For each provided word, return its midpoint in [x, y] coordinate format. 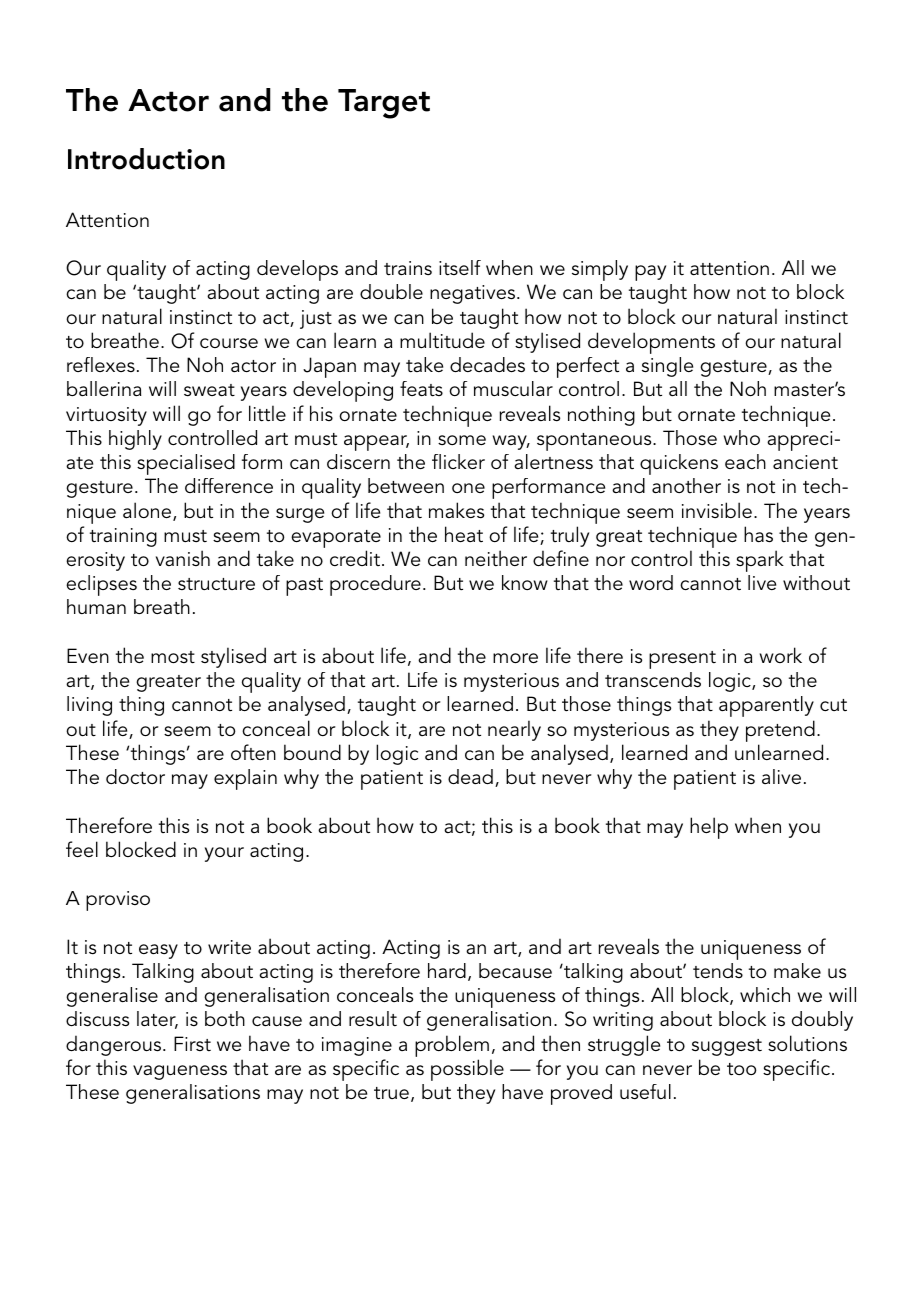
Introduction [146, 159]
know [525, 582]
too [742, 1069]
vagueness [180, 1072]
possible [467, 1070]
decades [487, 365]
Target [384, 104]
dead [470, 776]
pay [650, 273]
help [709, 828]
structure [216, 584]
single [667, 367]
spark [760, 561]
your [224, 854]
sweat [209, 390]
